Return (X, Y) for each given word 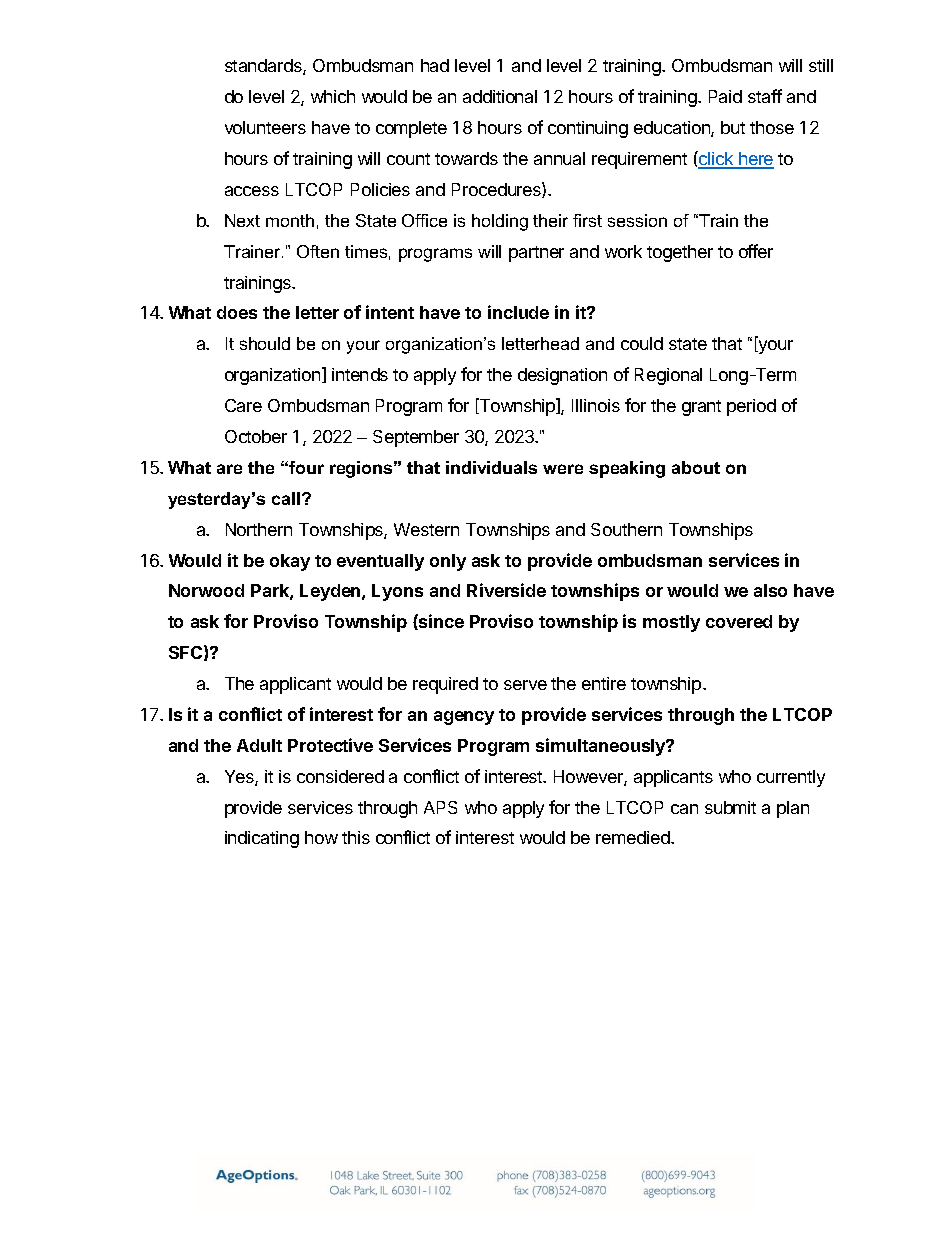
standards (264, 67)
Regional (668, 376)
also (770, 590)
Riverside (506, 590)
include (518, 312)
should (265, 343)
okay (290, 562)
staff (765, 96)
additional (500, 96)
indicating (262, 839)
